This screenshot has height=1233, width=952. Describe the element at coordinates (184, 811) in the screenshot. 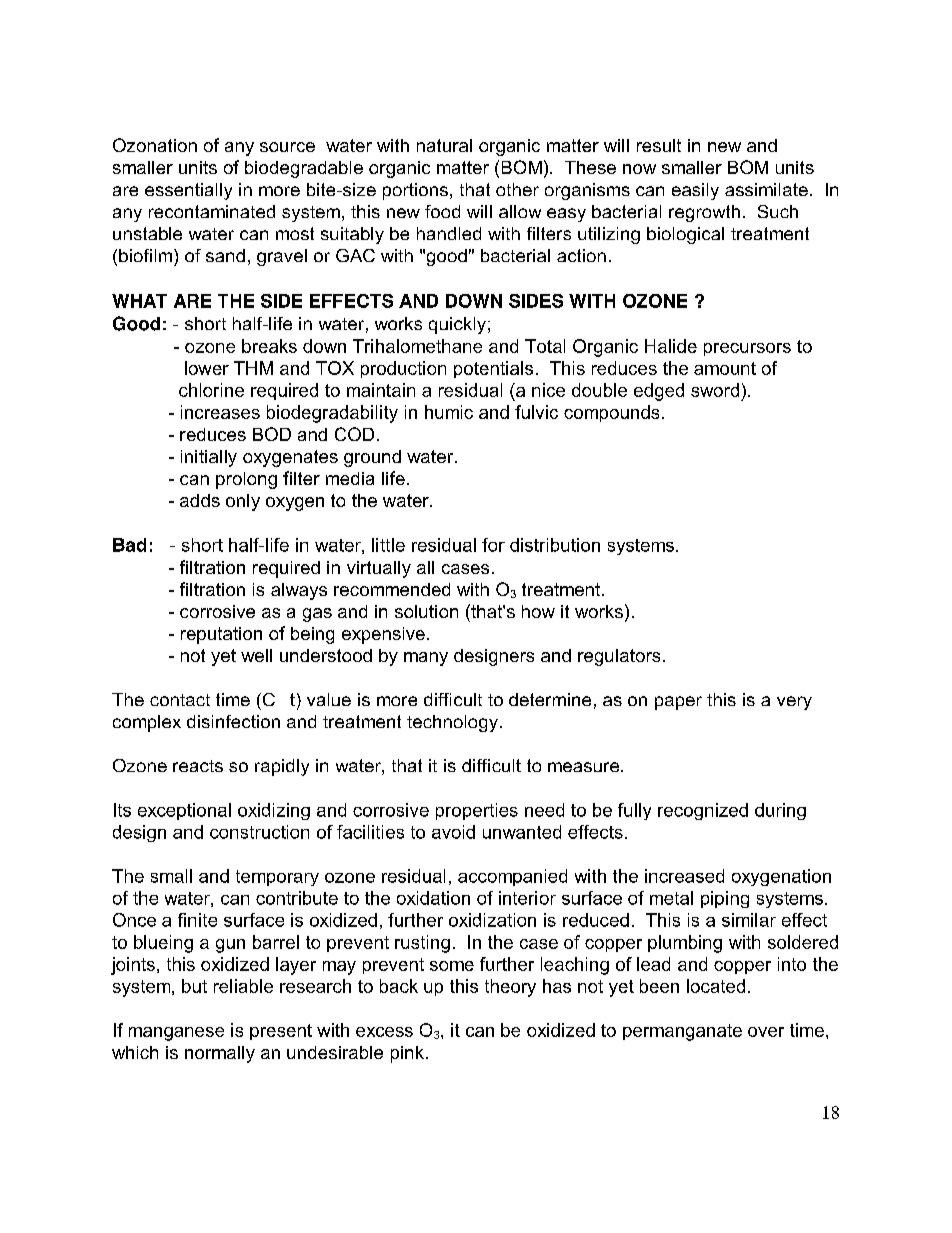

I see `exceptional` at that location.
